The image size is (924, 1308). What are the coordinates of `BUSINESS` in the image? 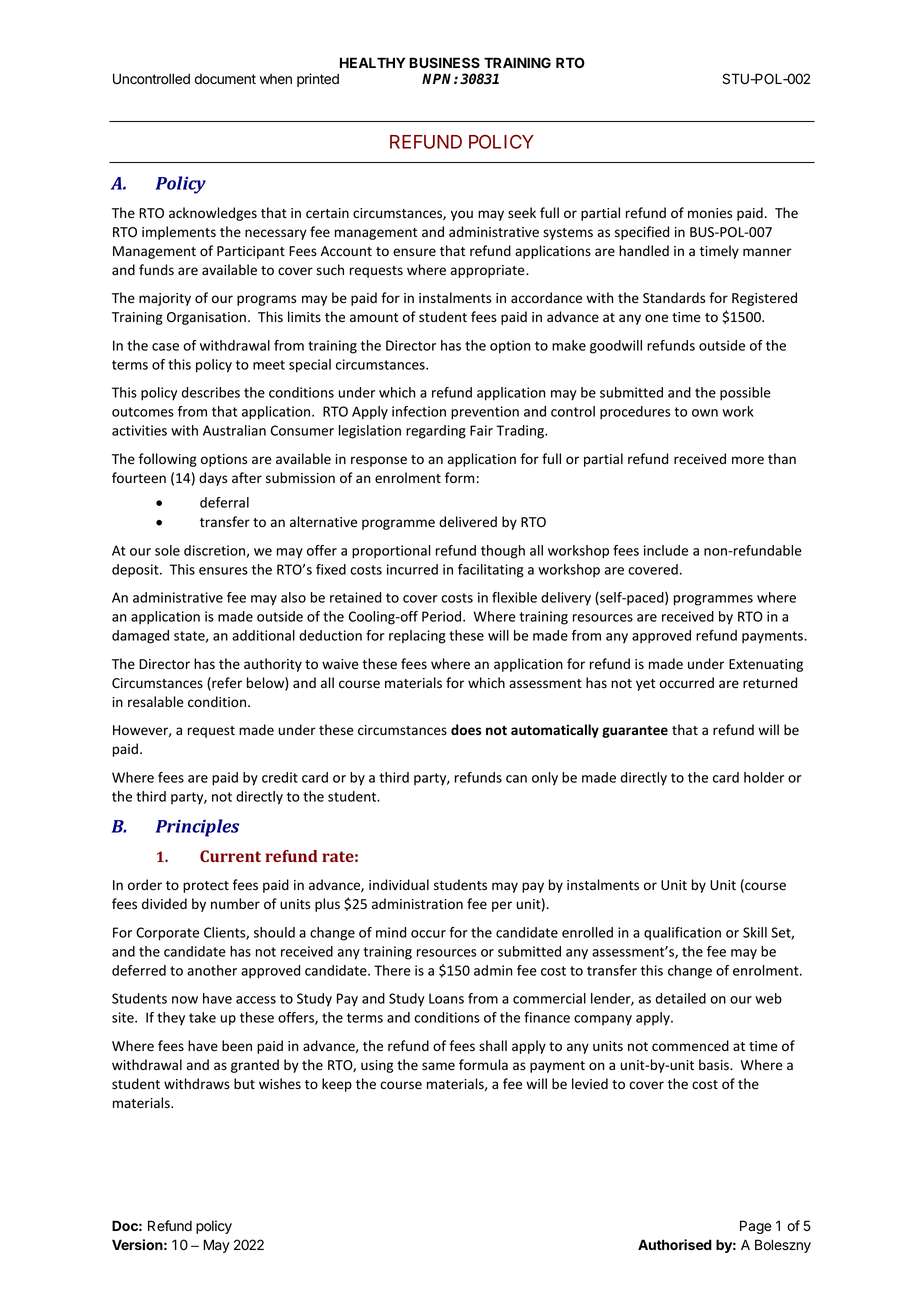 It's located at (444, 62).
